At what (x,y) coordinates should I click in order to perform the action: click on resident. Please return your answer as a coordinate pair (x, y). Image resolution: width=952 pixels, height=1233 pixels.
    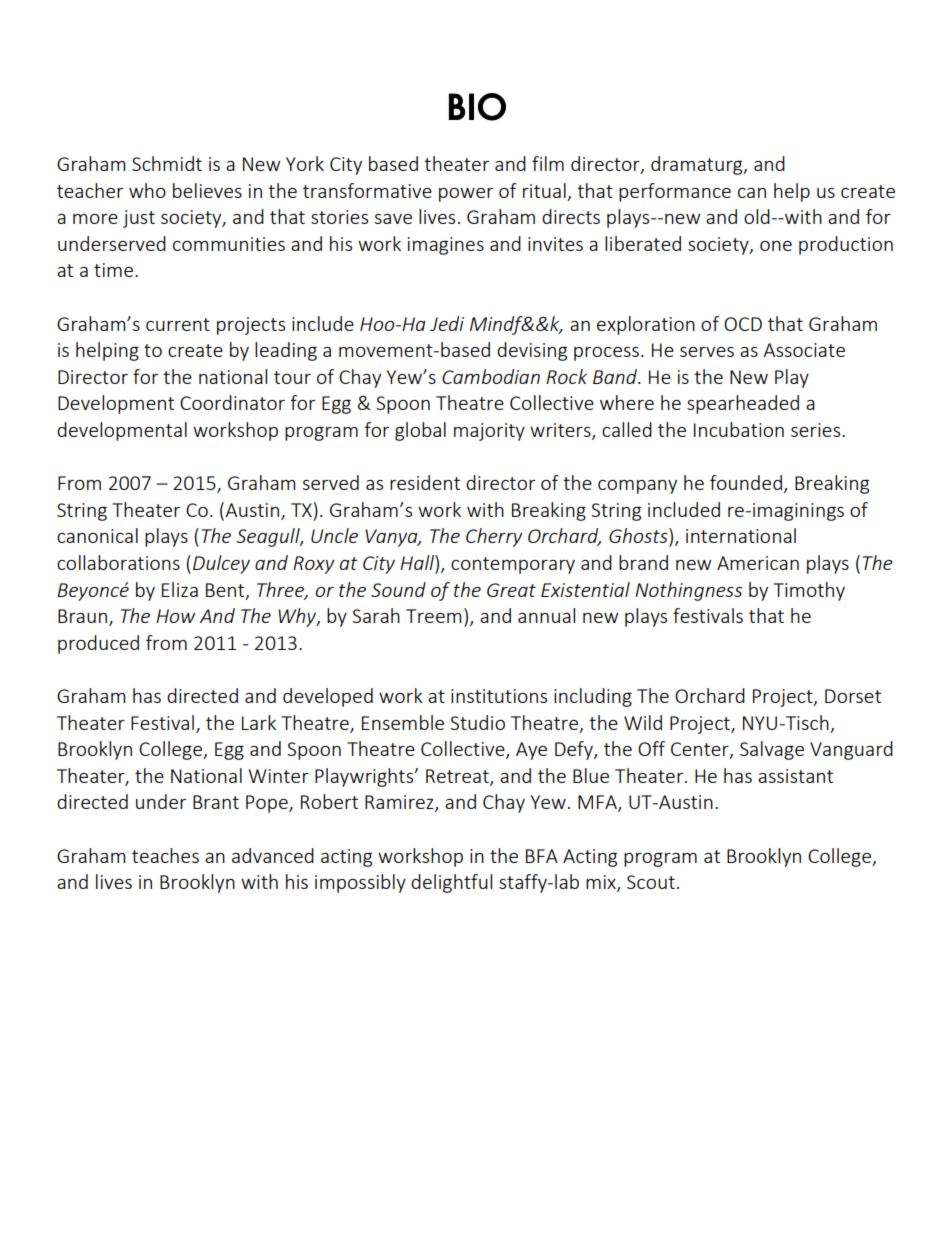
    Looking at the image, I should click on (425, 482).
